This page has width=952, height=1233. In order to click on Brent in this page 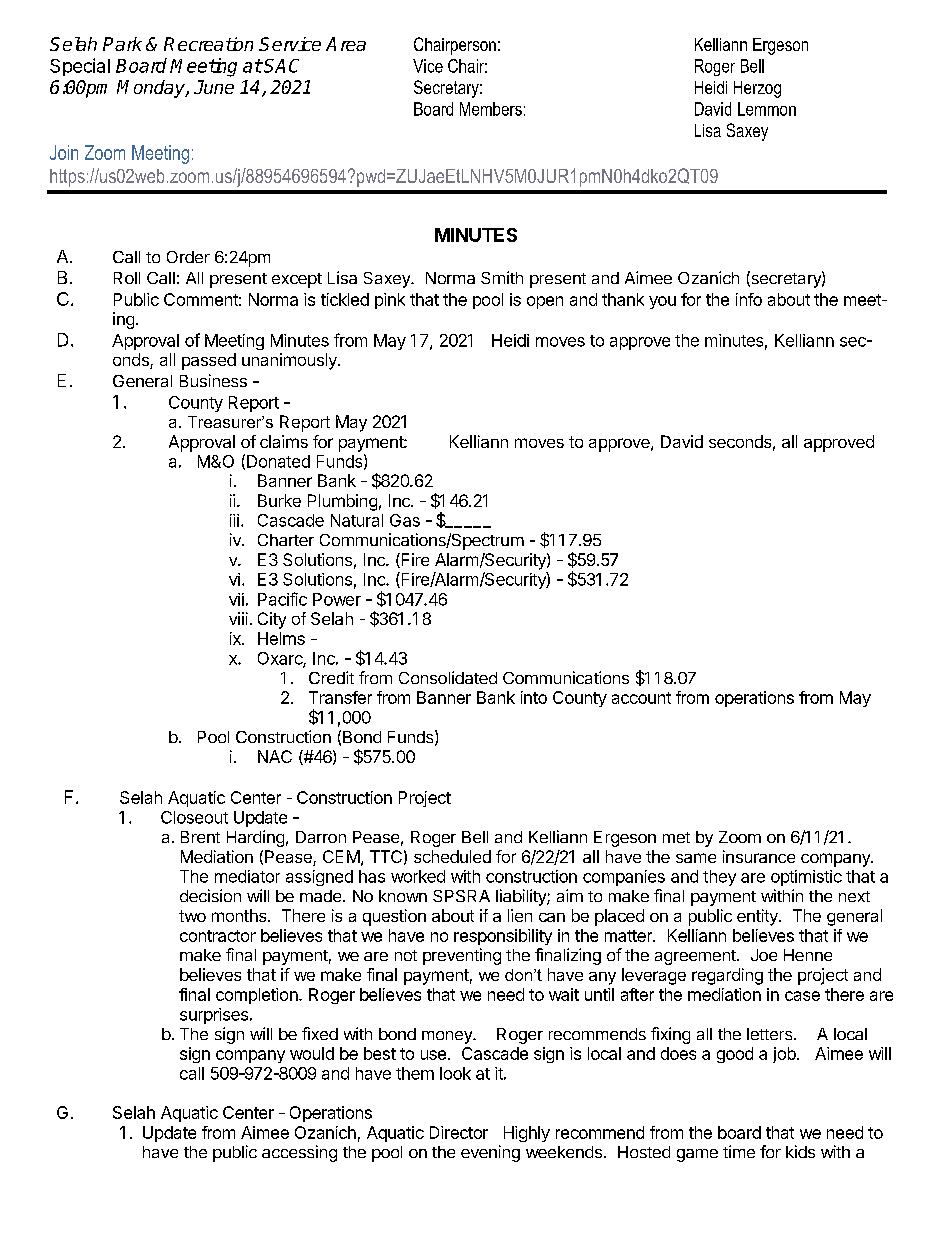, I will do `click(200, 837)`.
